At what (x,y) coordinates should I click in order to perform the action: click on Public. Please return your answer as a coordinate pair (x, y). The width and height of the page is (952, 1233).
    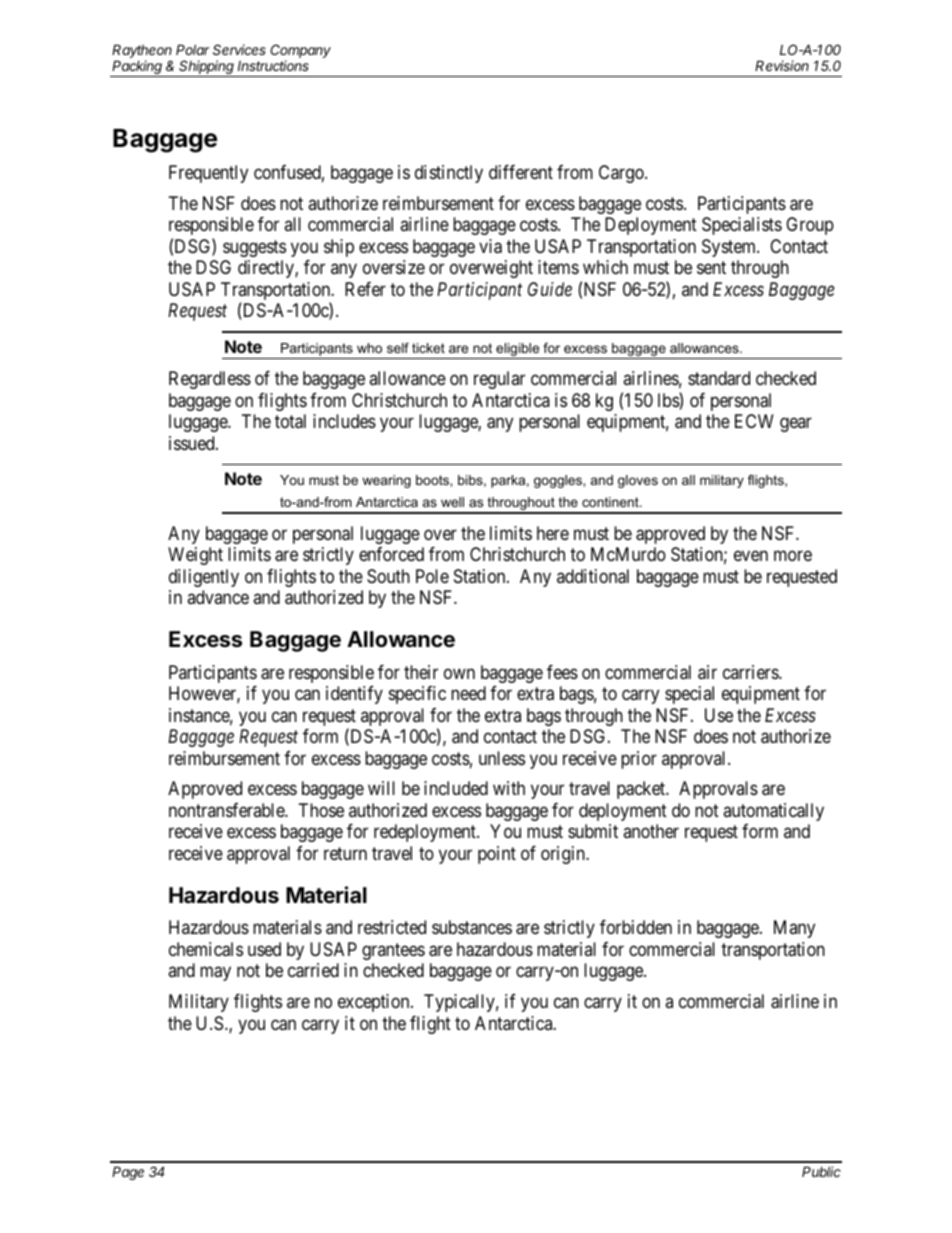
    Looking at the image, I should click on (821, 1171).
